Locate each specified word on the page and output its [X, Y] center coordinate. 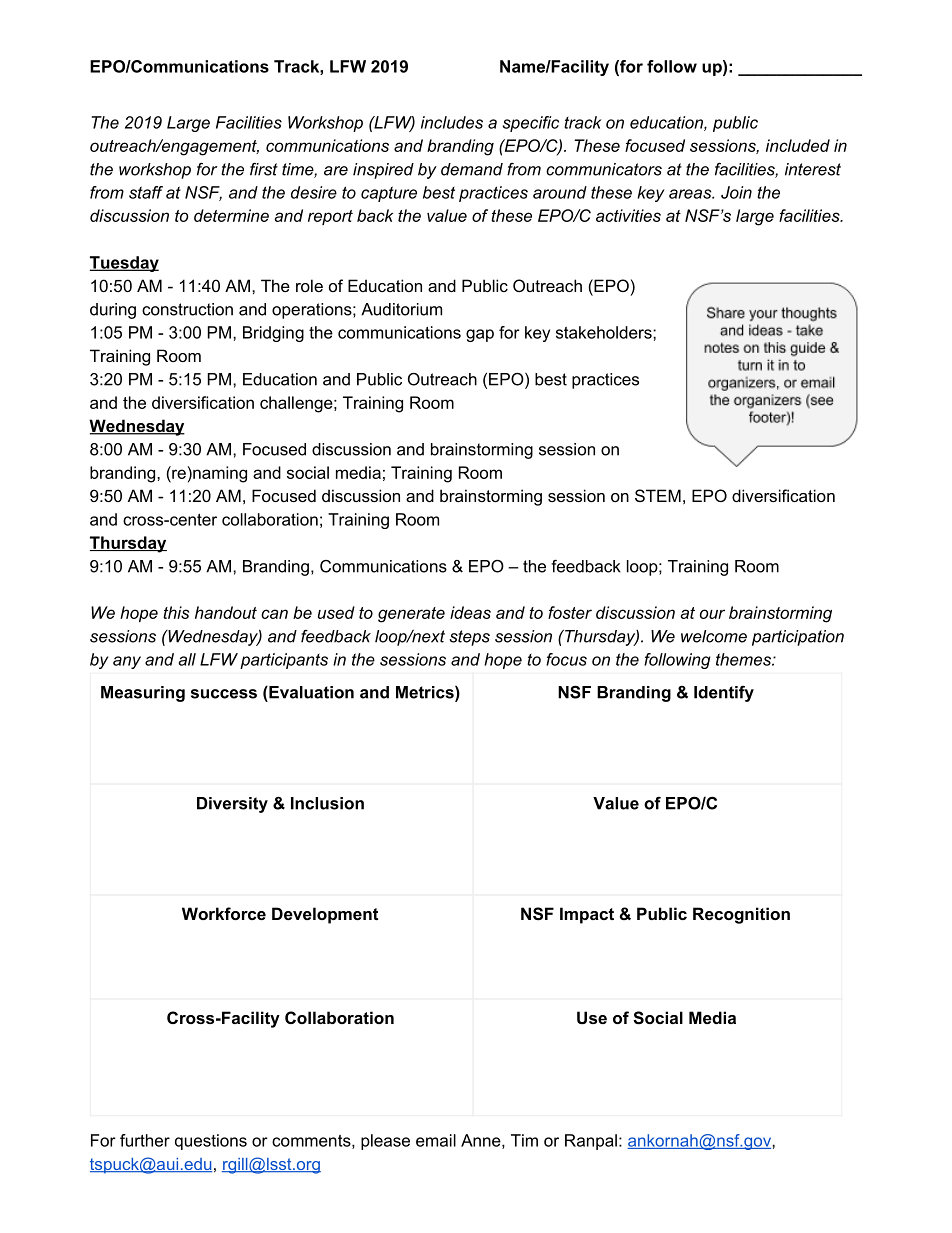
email [436, 1140]
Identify [724, 694]
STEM [658, 495]
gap [480, 335]
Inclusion [327, 803]
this [176, 612]
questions [211, 1142]
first [264, 169]
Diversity [232, 805]
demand [472, 169]
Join [736, 192]
